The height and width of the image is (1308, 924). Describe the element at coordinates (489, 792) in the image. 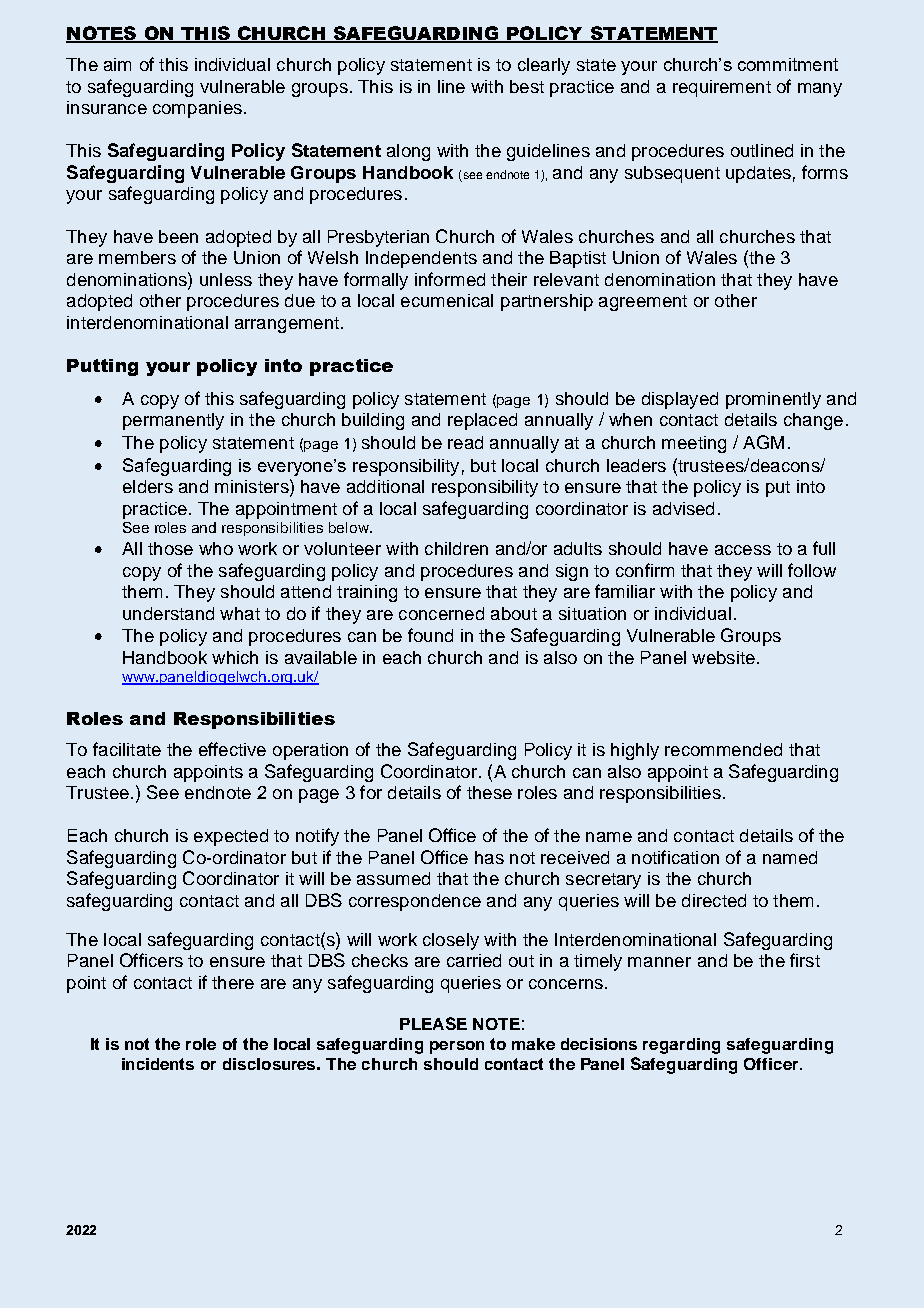

I see `these` at that location.
